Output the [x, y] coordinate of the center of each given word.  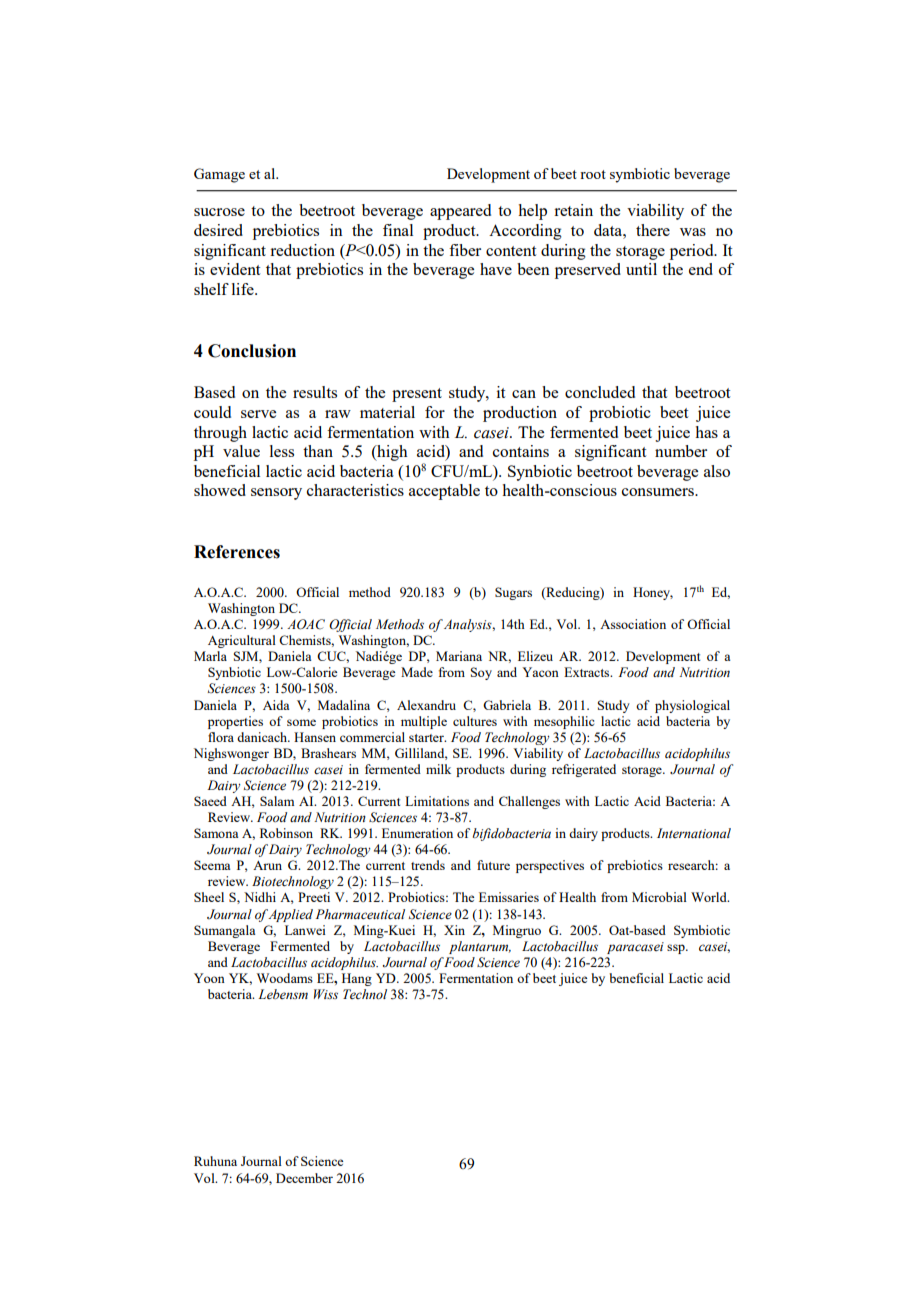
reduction [302, 250]
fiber [465, 250]
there [653, 230]
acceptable [444, 492]
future [493, 865]
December [304, 1178]
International [694, 833]
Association [633, 624]
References [237, 552]
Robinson [286, 833]
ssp [677, 949]
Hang [357, 979]
